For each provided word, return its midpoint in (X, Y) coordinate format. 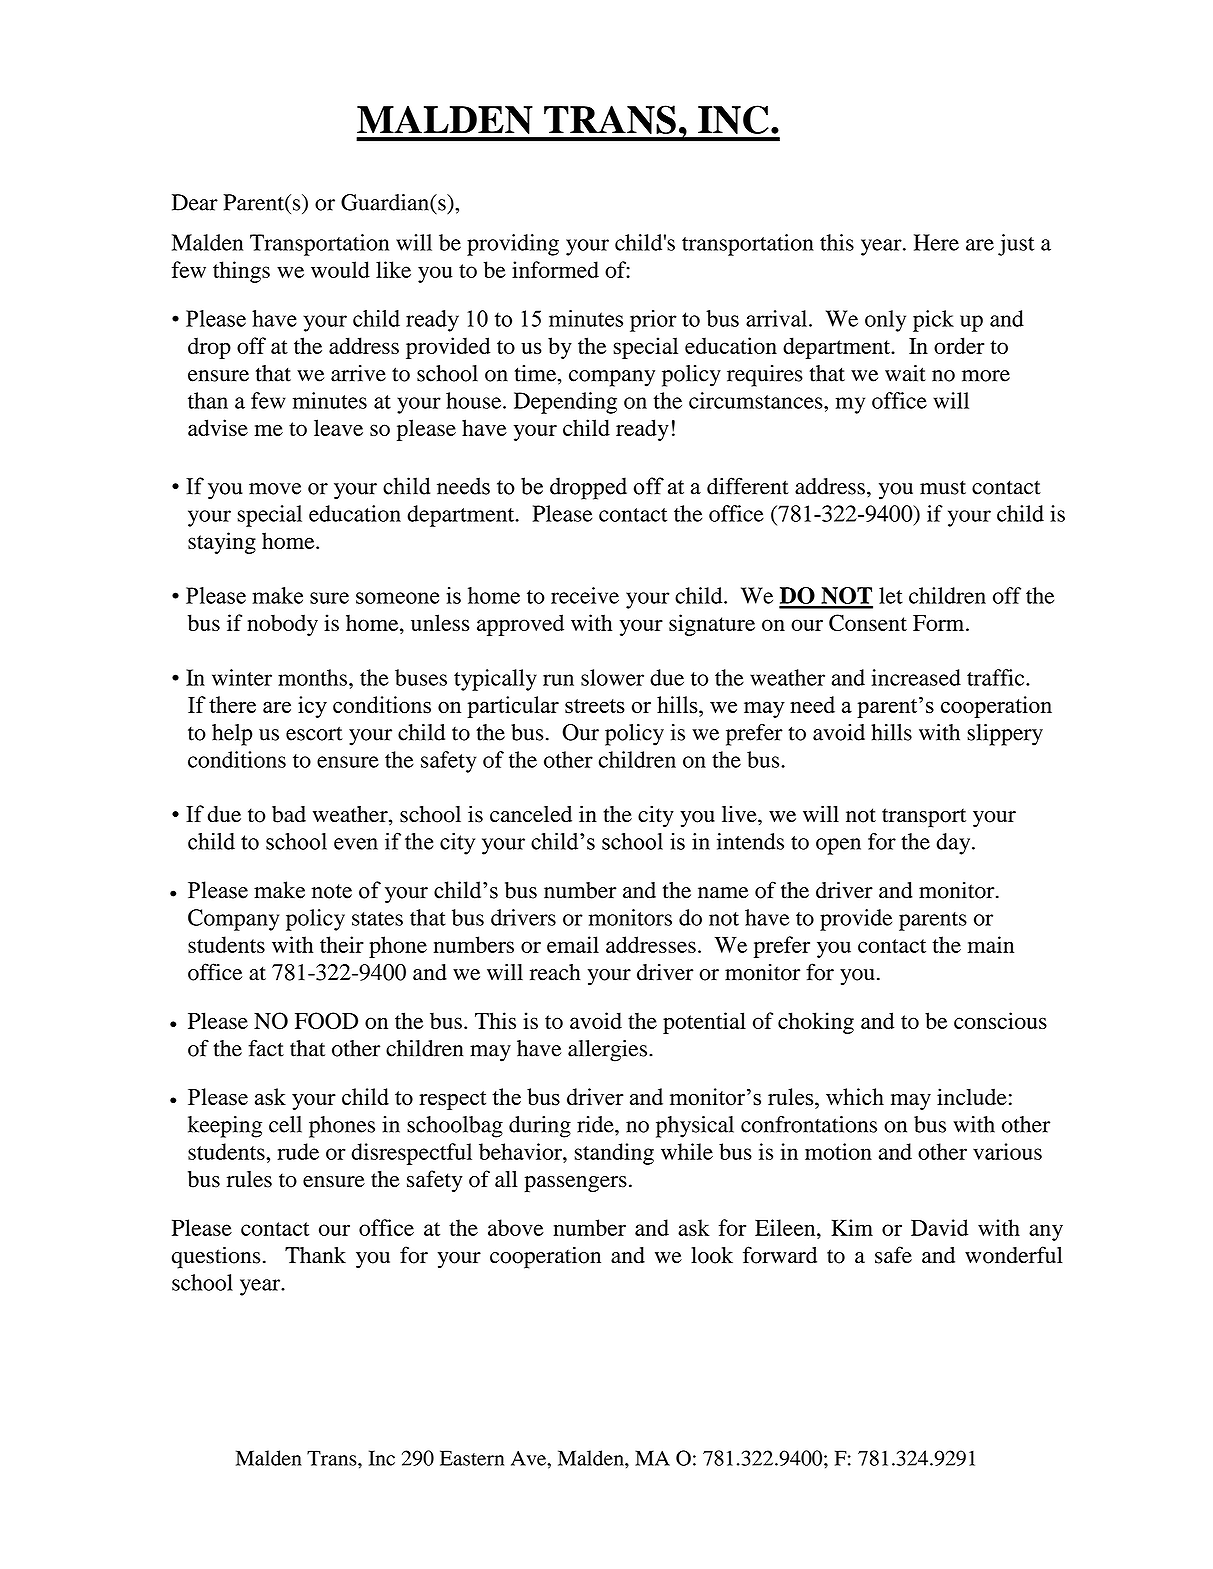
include (972, 1096)
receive (585, 595)
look (712, 1255)
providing (513, 245)
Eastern (472, 1458)
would (340, 269)
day (954, 844)
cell (285, 1124)
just (1016, 245)
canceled (531, 814)
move (275, 489)
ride (596, 1124)
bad (289, 814)
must (943, 487)
